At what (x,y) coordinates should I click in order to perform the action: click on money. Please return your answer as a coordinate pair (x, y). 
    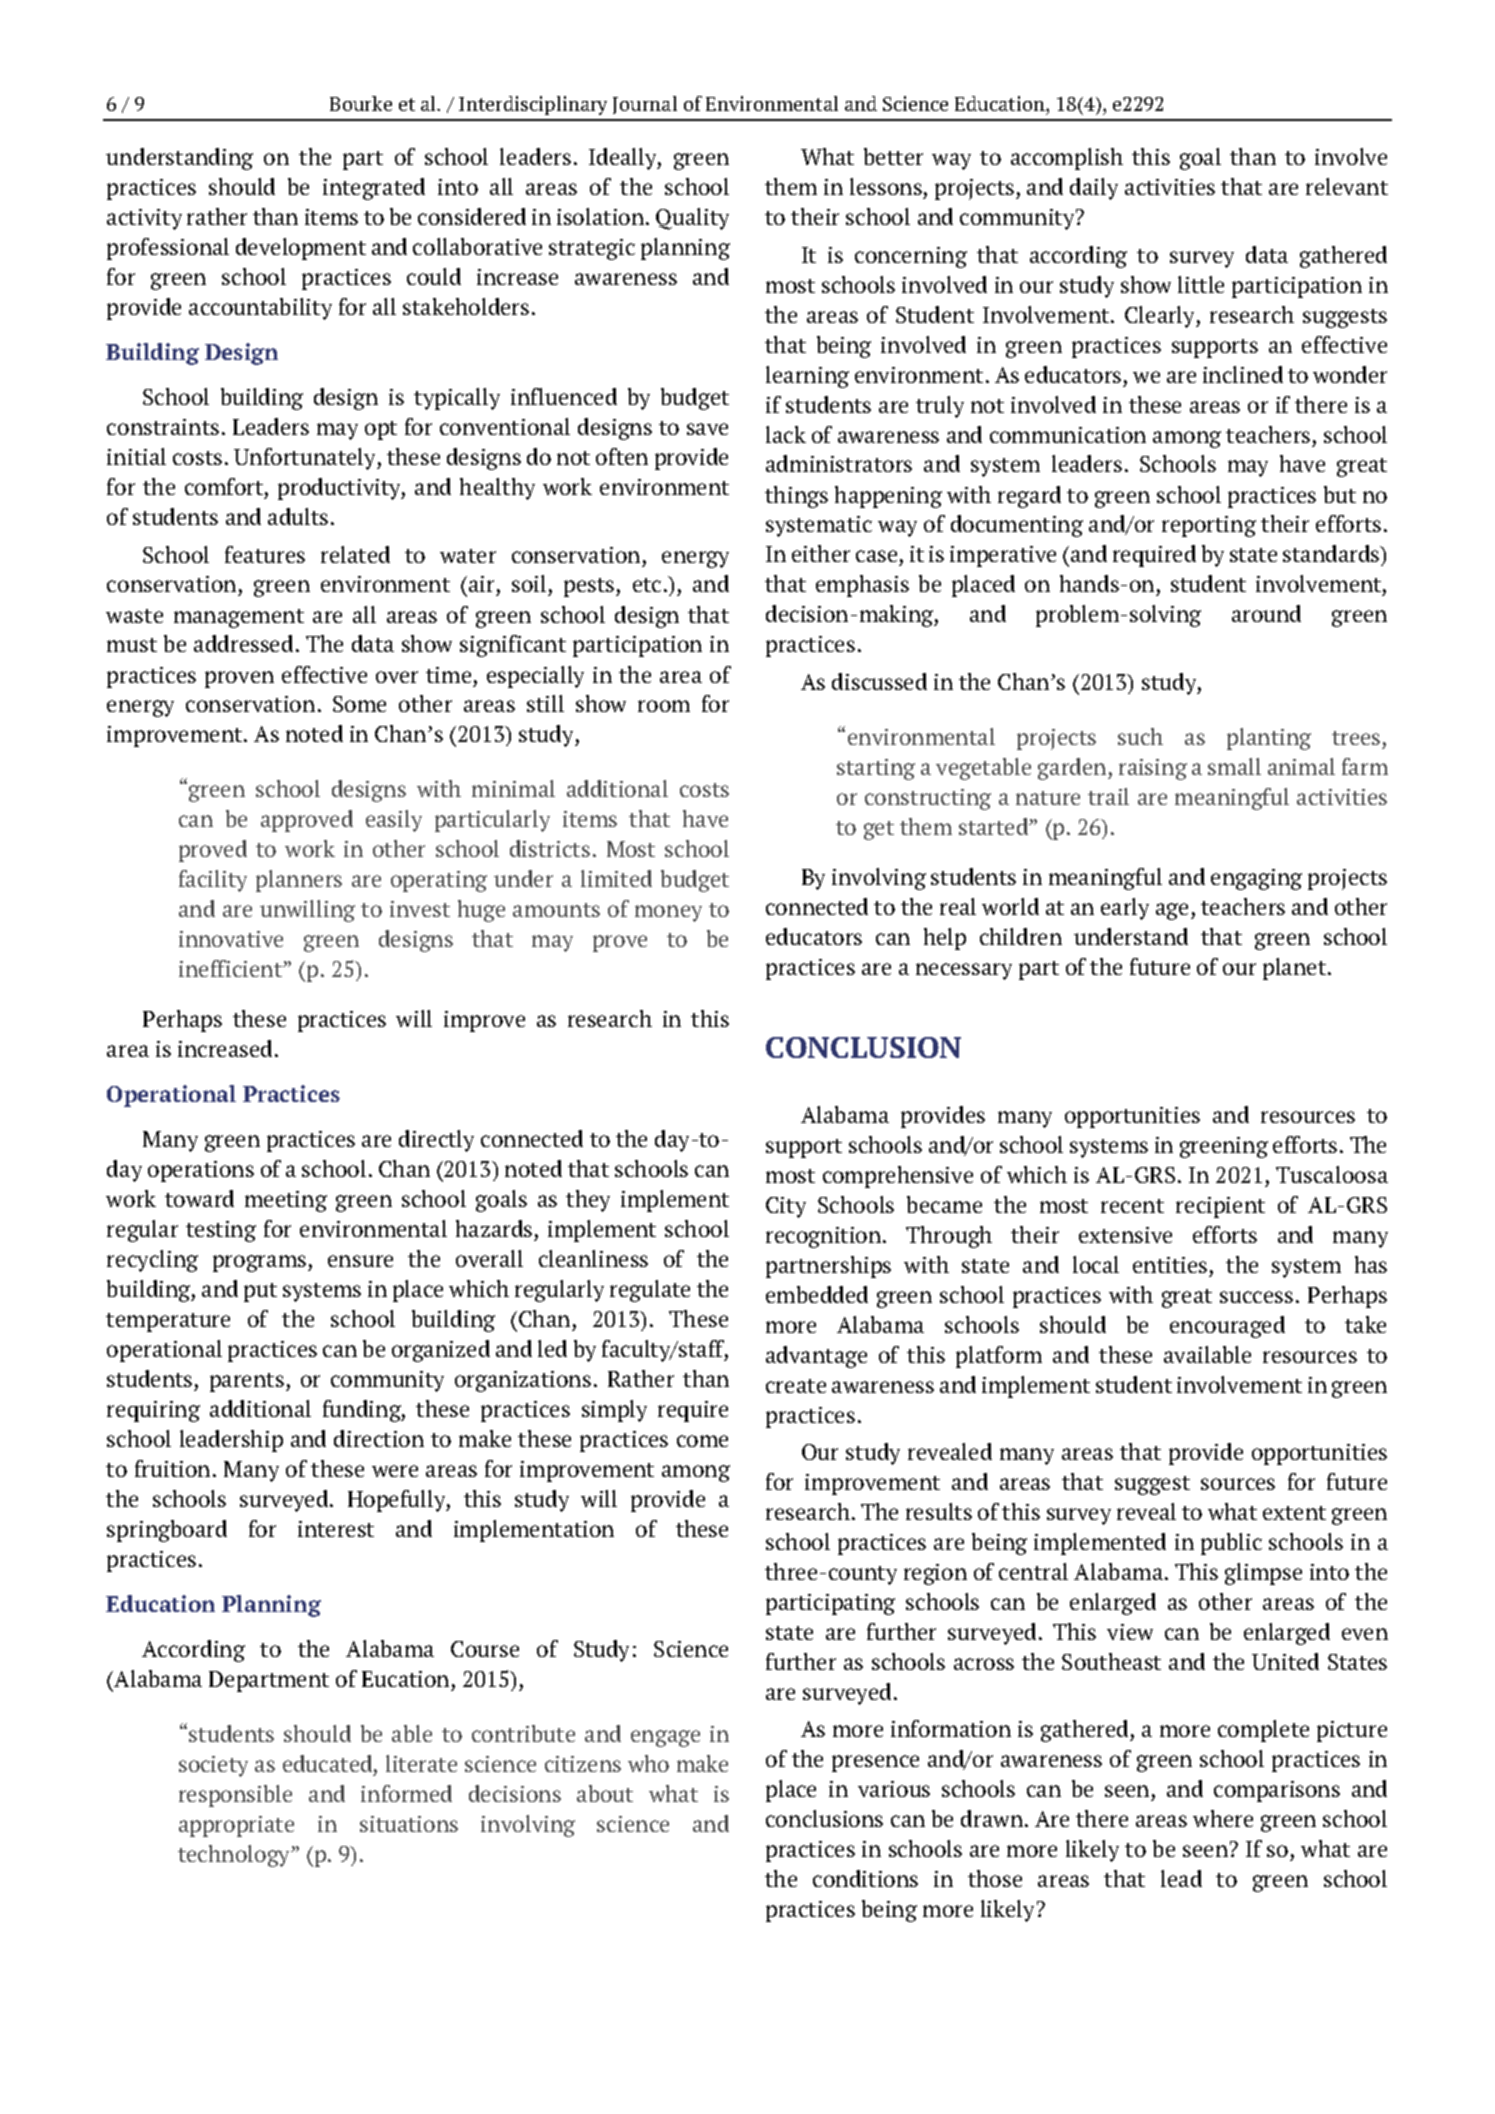
    Looking at the image, I should click on (668, 913).
